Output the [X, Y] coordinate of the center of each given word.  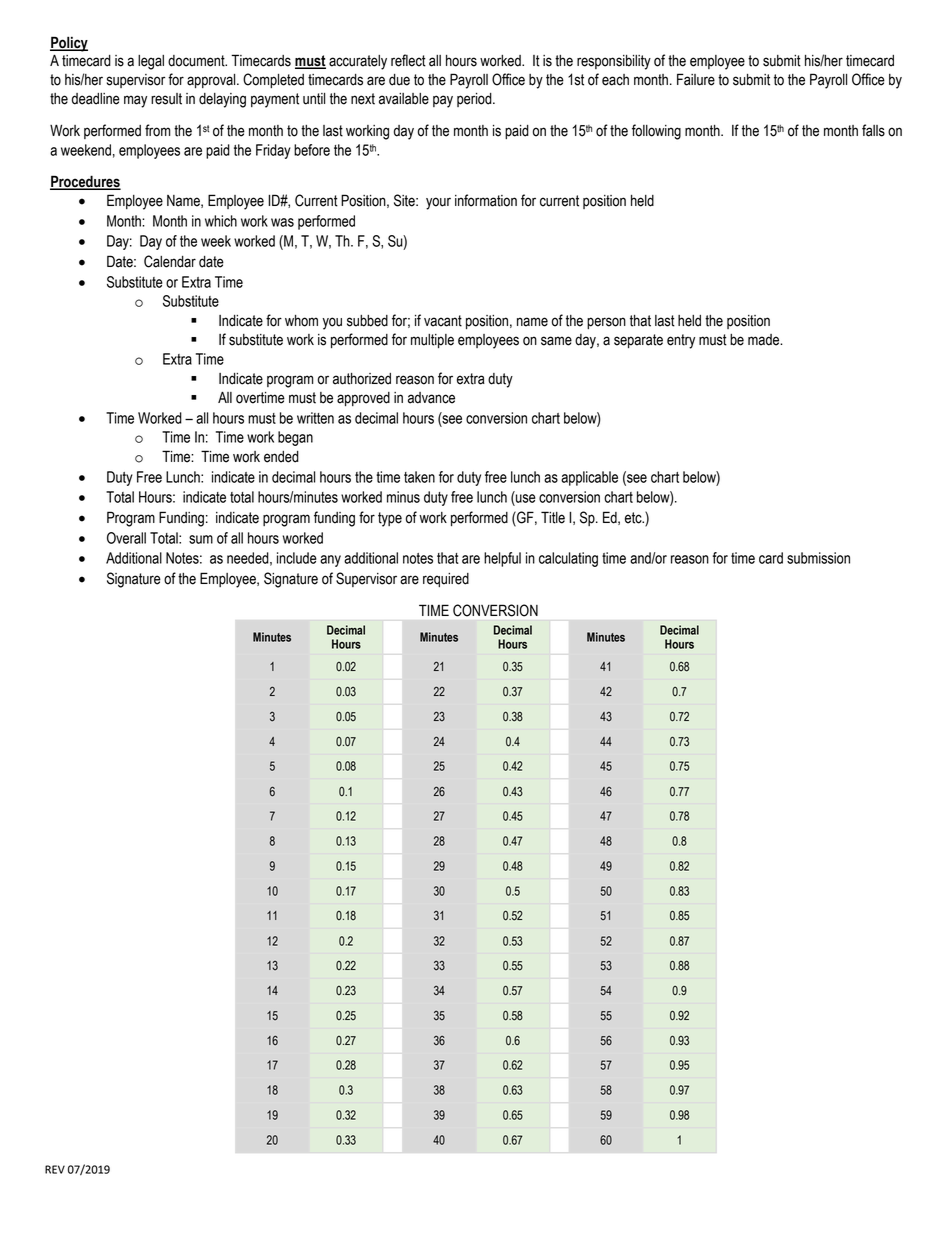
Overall [126, 538]
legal [151, 62]
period [475, 100]
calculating [568, 559]
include [297, 558]
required [446, 580]
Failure [696, 79]
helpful [502, 559]
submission [818, 558]
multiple [432, 341]
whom [301, 321]
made [765, 340]
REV [55, 1169]
